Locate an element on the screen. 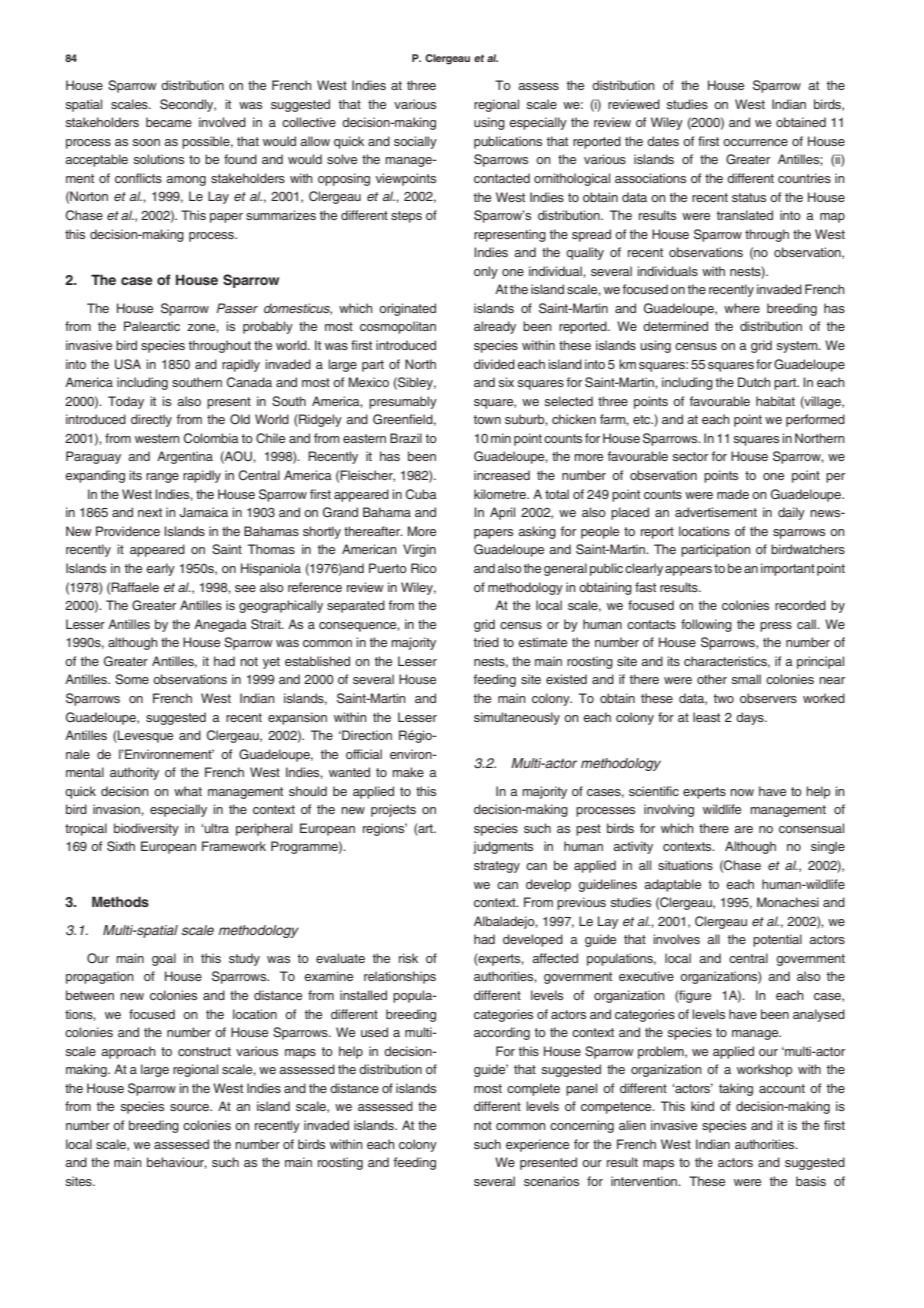  soon is located at coordinates (146, 142).
